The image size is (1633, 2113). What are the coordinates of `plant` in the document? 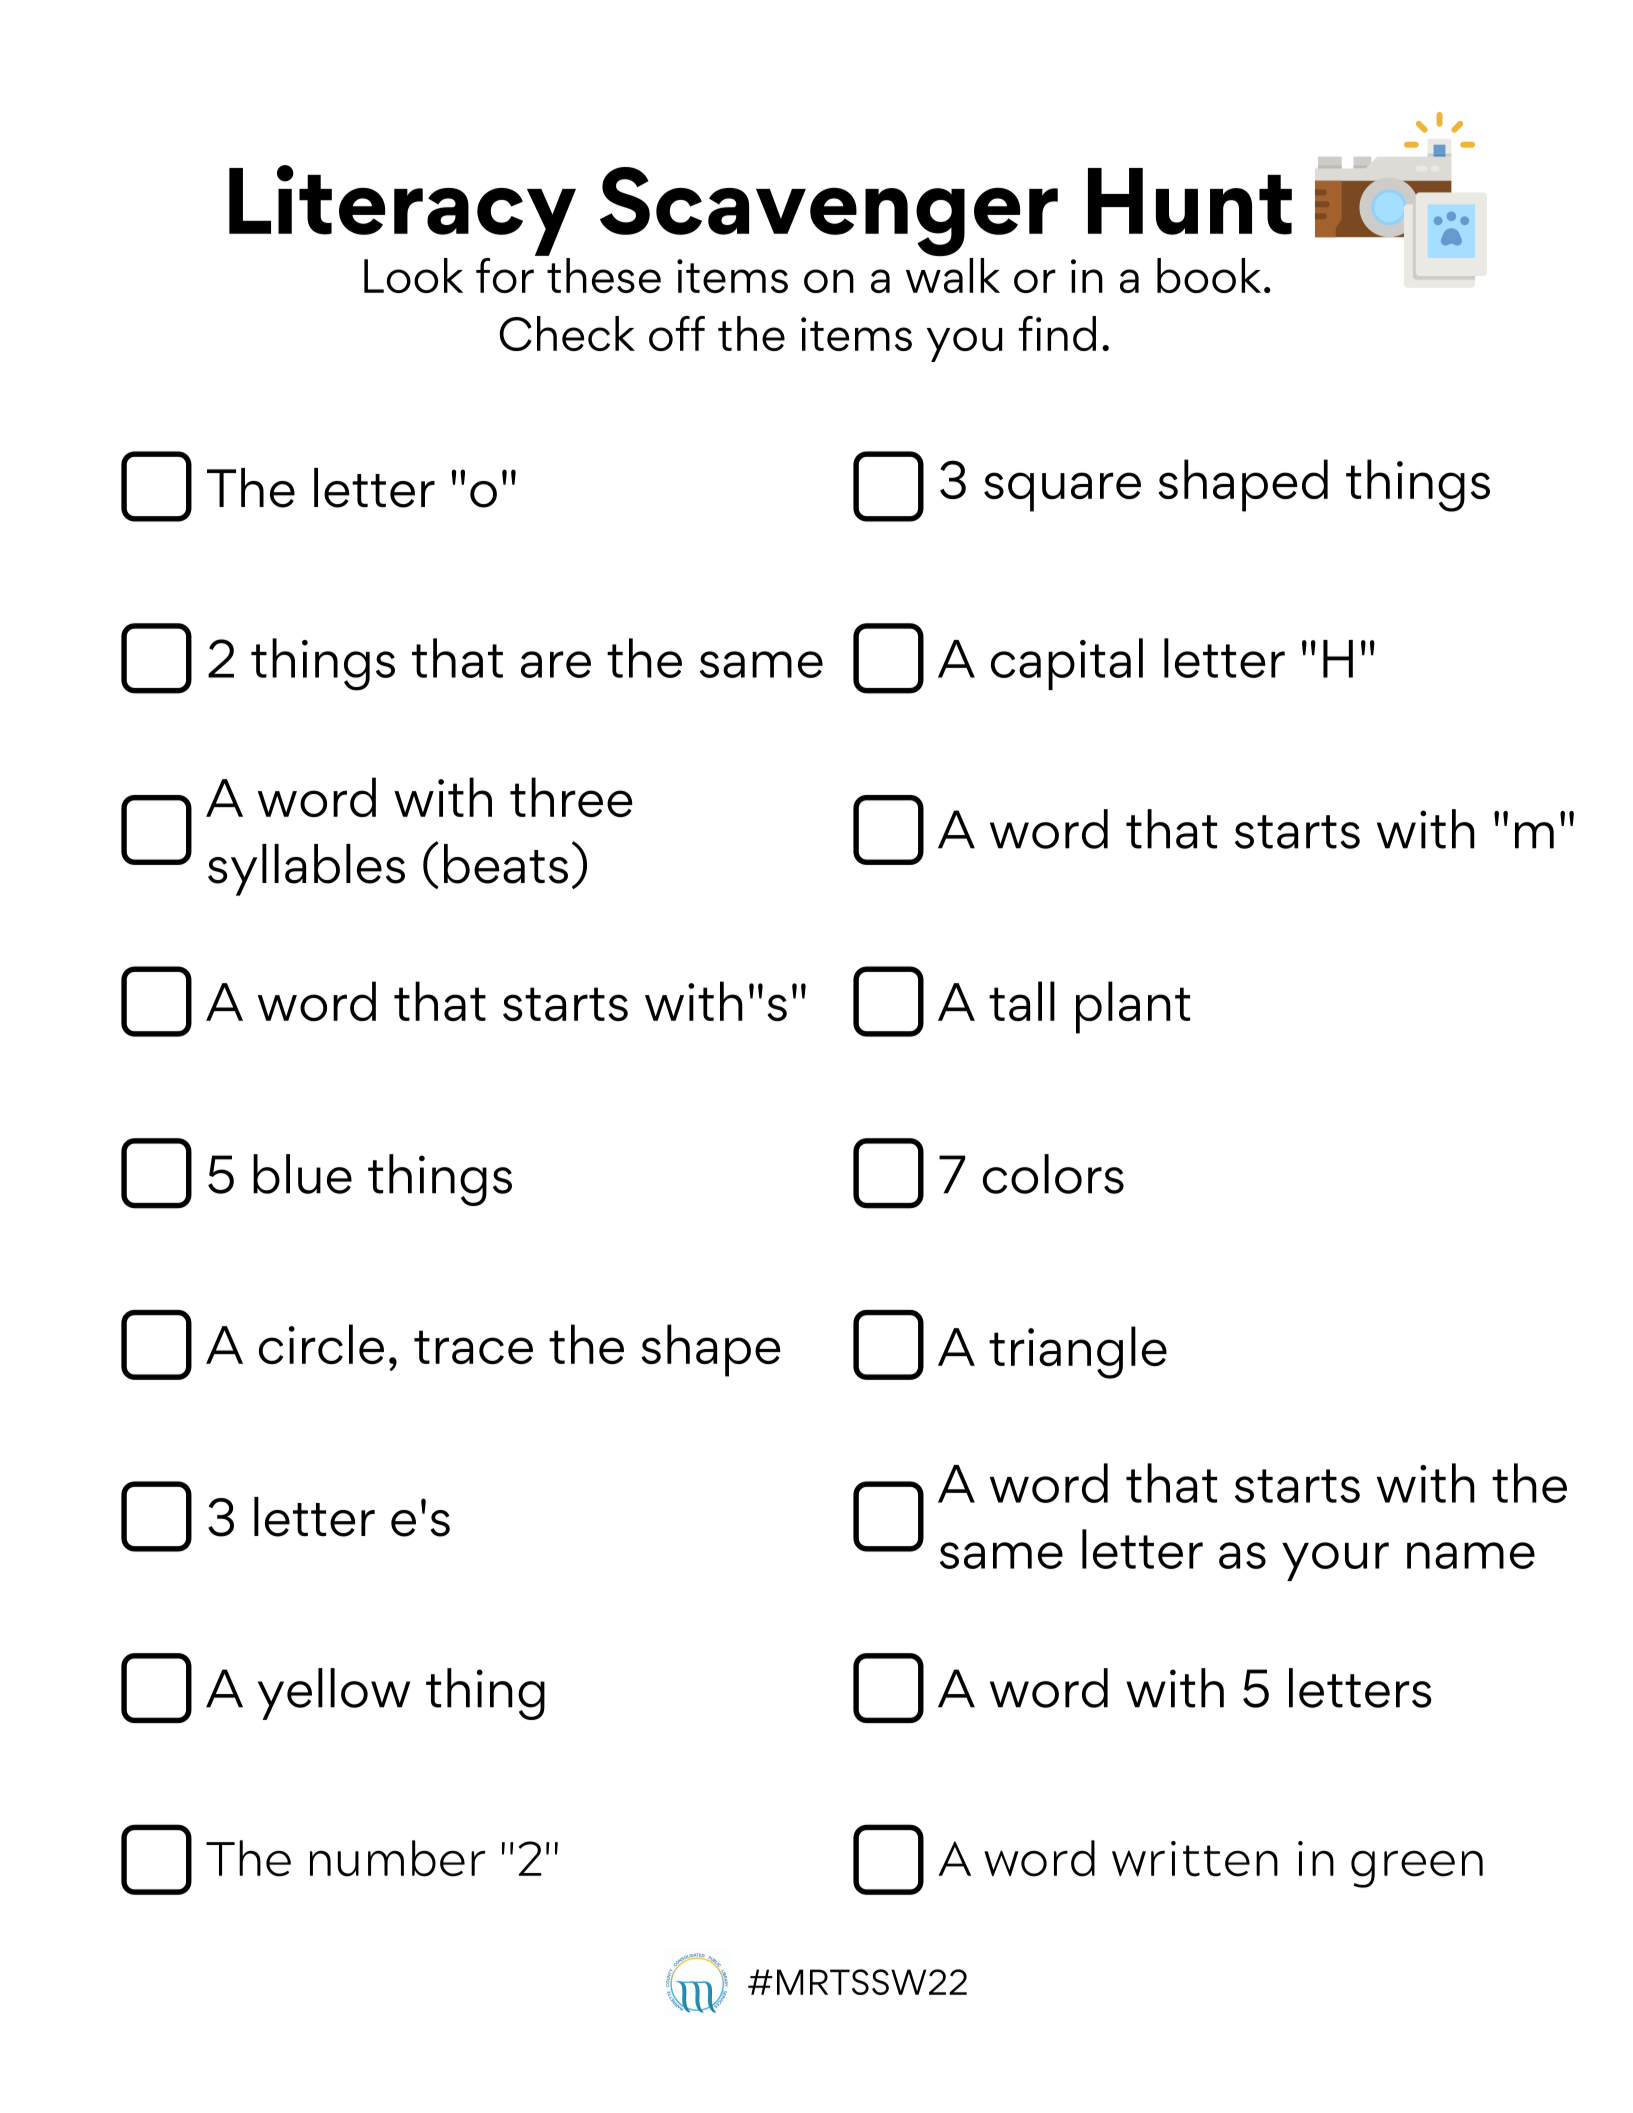 It's located at (1133, 1007).
